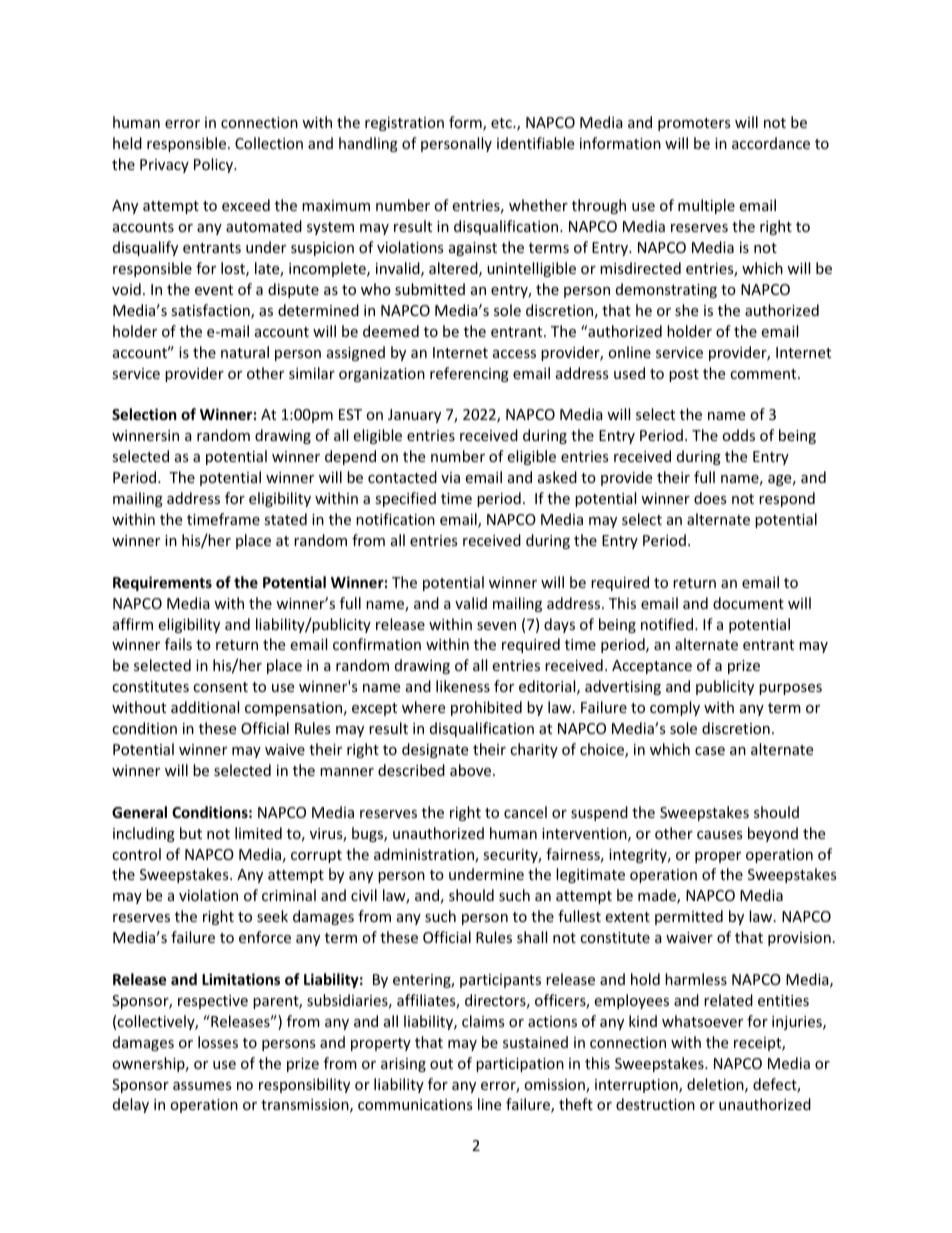 Image resolution: width=952 pixels, height=1233 pixels. What do you see at coordinates (720, 835) in the screenshot?
I see `causes` at bounding box center [720, 835].
